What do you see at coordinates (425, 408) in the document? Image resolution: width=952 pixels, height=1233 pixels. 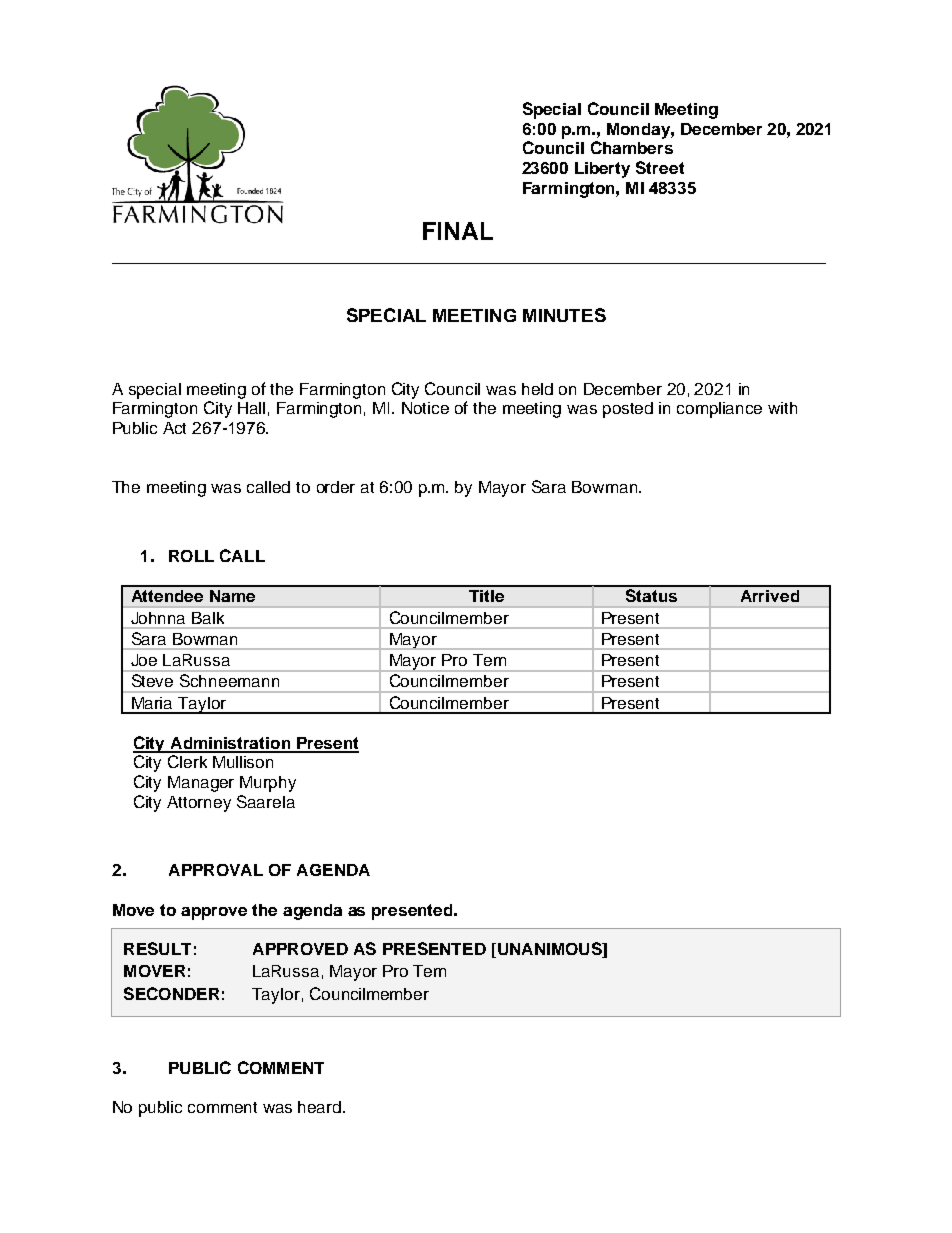 I see `Notice` at bounding box center [425, 408].
